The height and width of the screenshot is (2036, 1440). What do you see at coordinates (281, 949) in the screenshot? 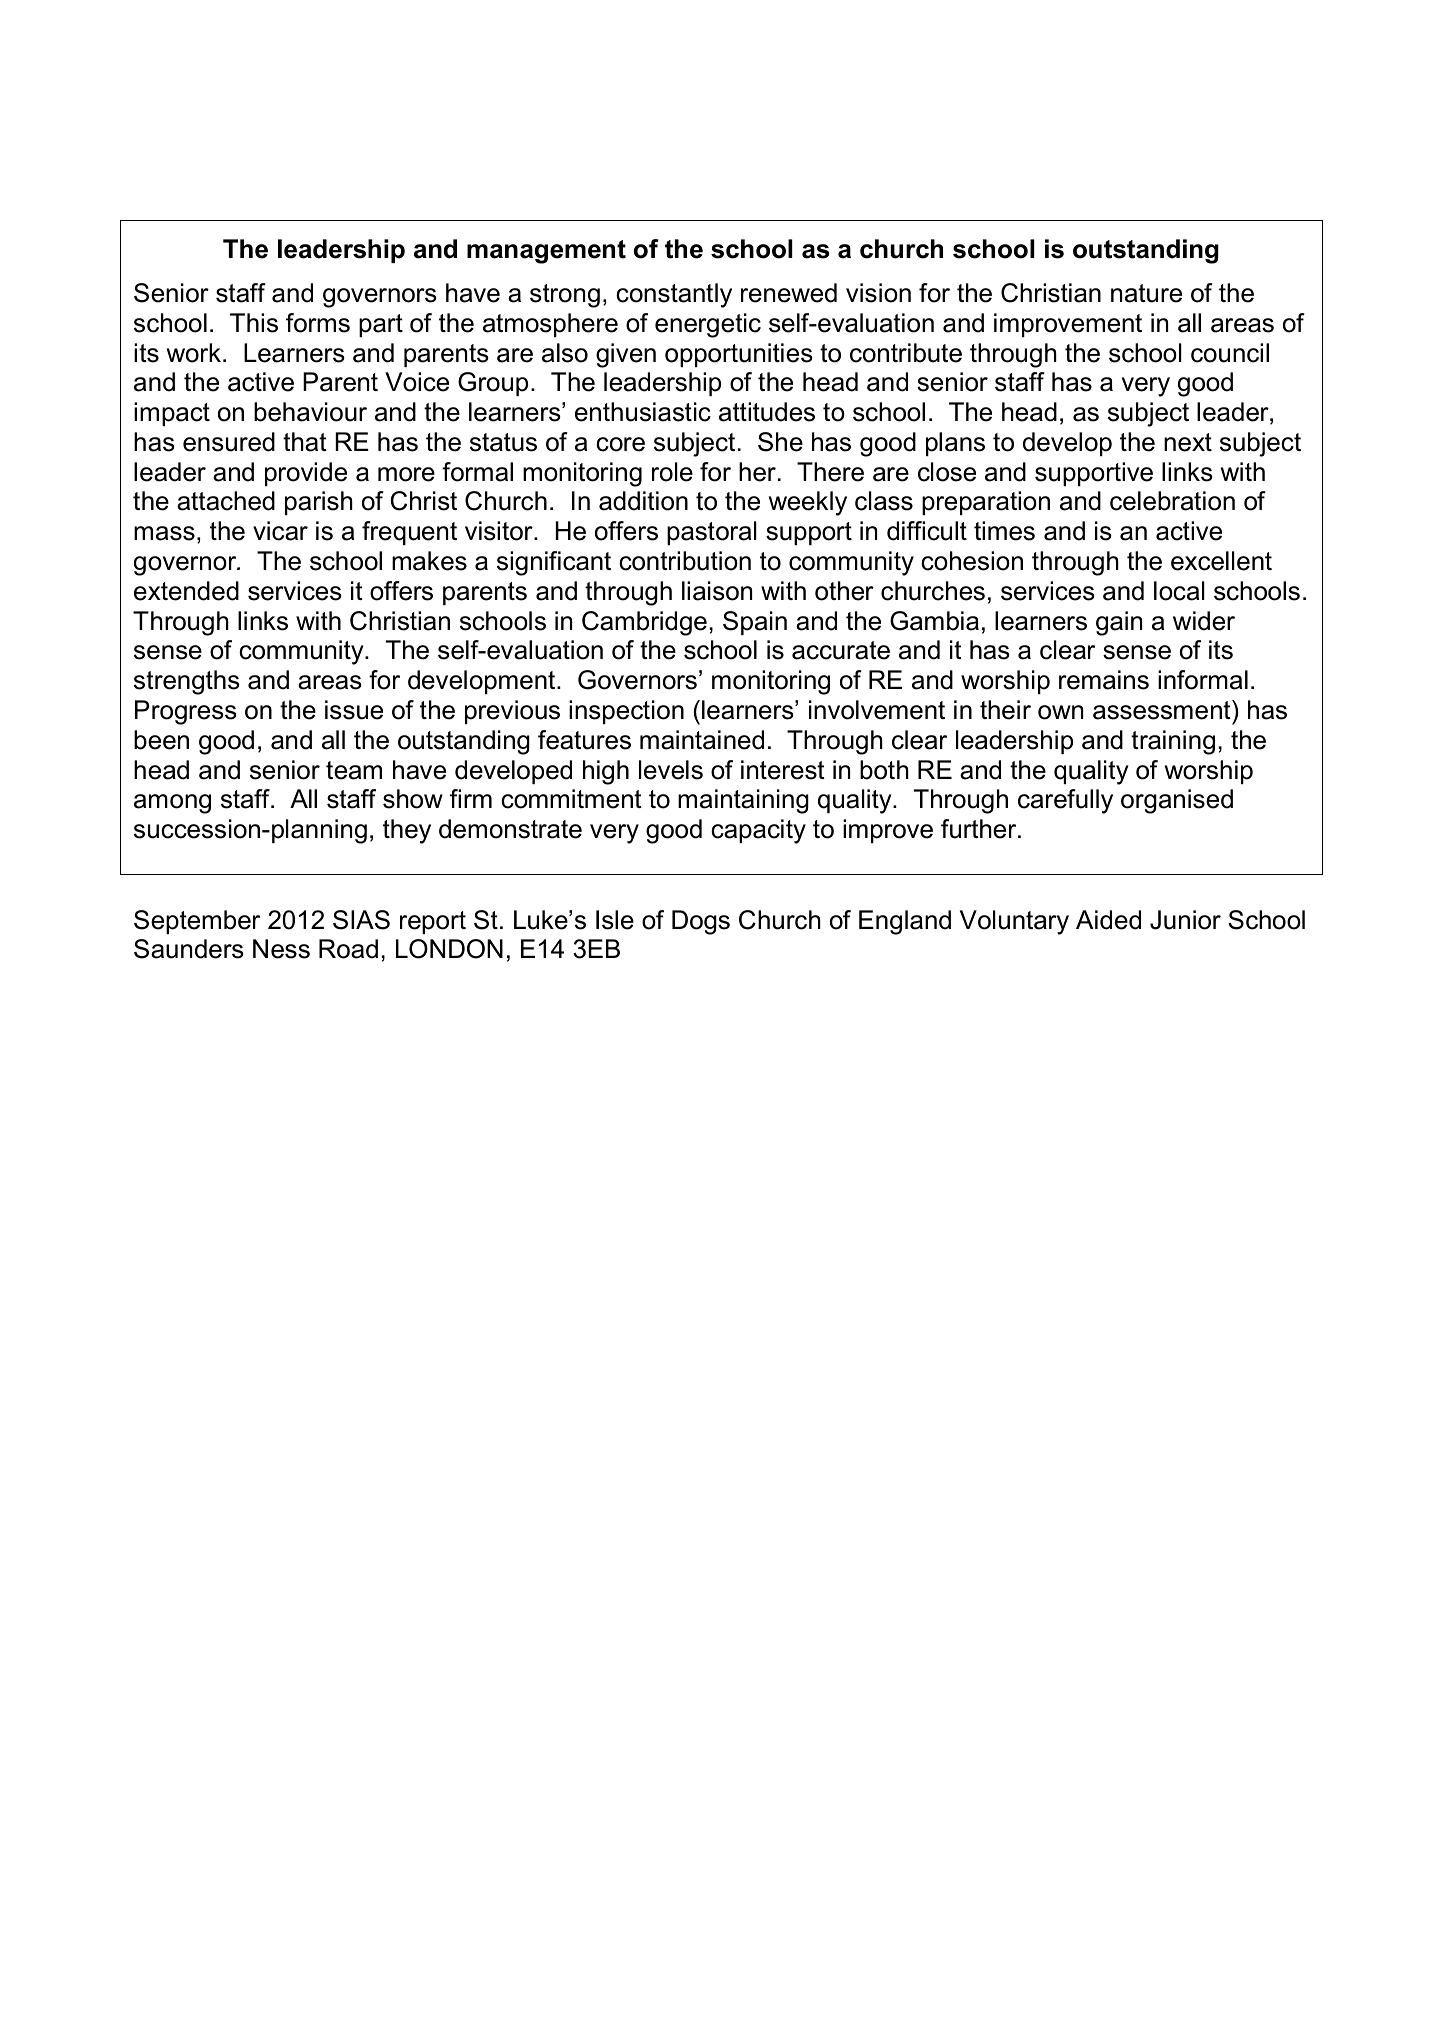
I see `Ness` at bounding box center [281, 949].
